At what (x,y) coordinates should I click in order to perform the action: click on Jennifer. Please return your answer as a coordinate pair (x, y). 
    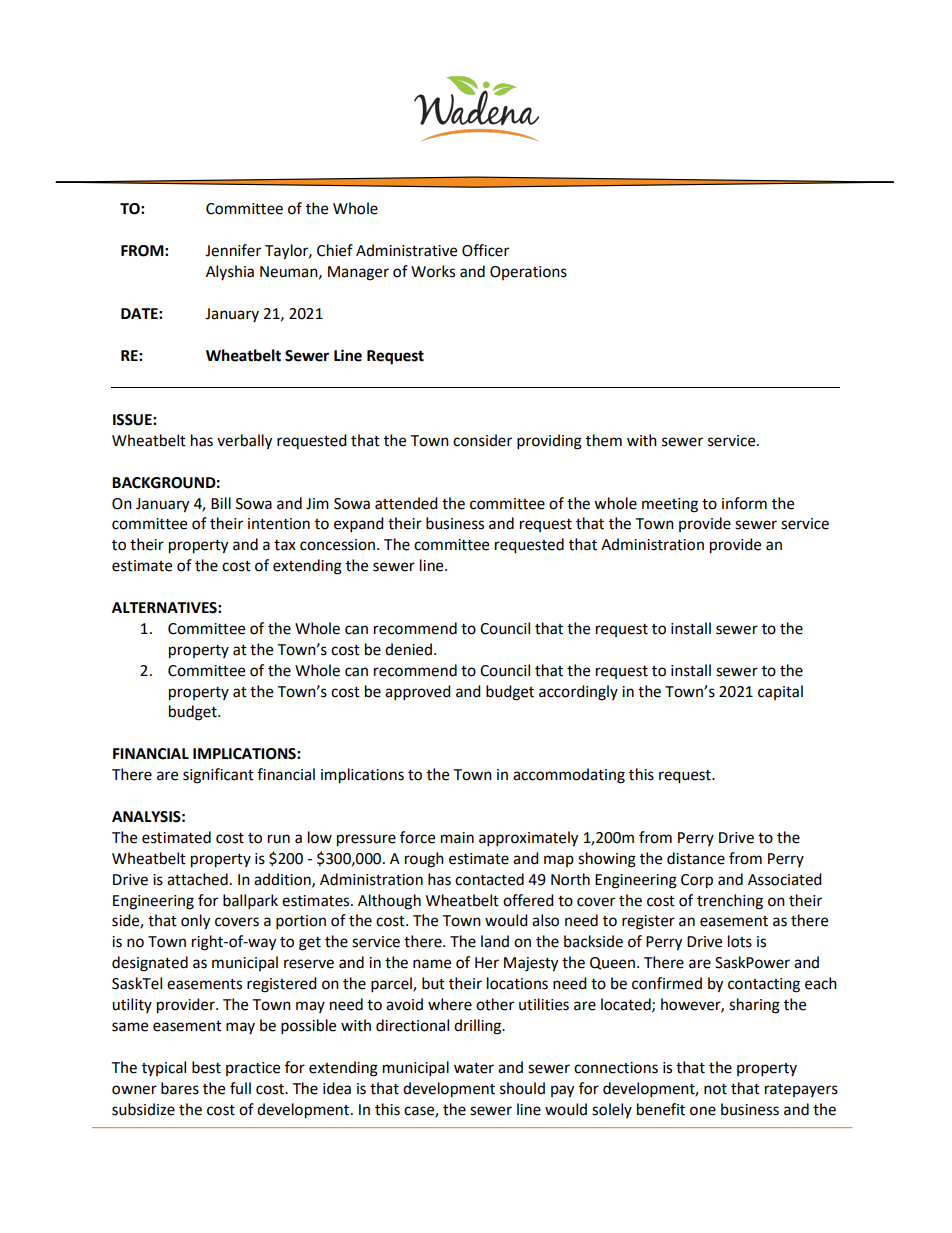
    Looking at the image, I should click on (233, 250).
